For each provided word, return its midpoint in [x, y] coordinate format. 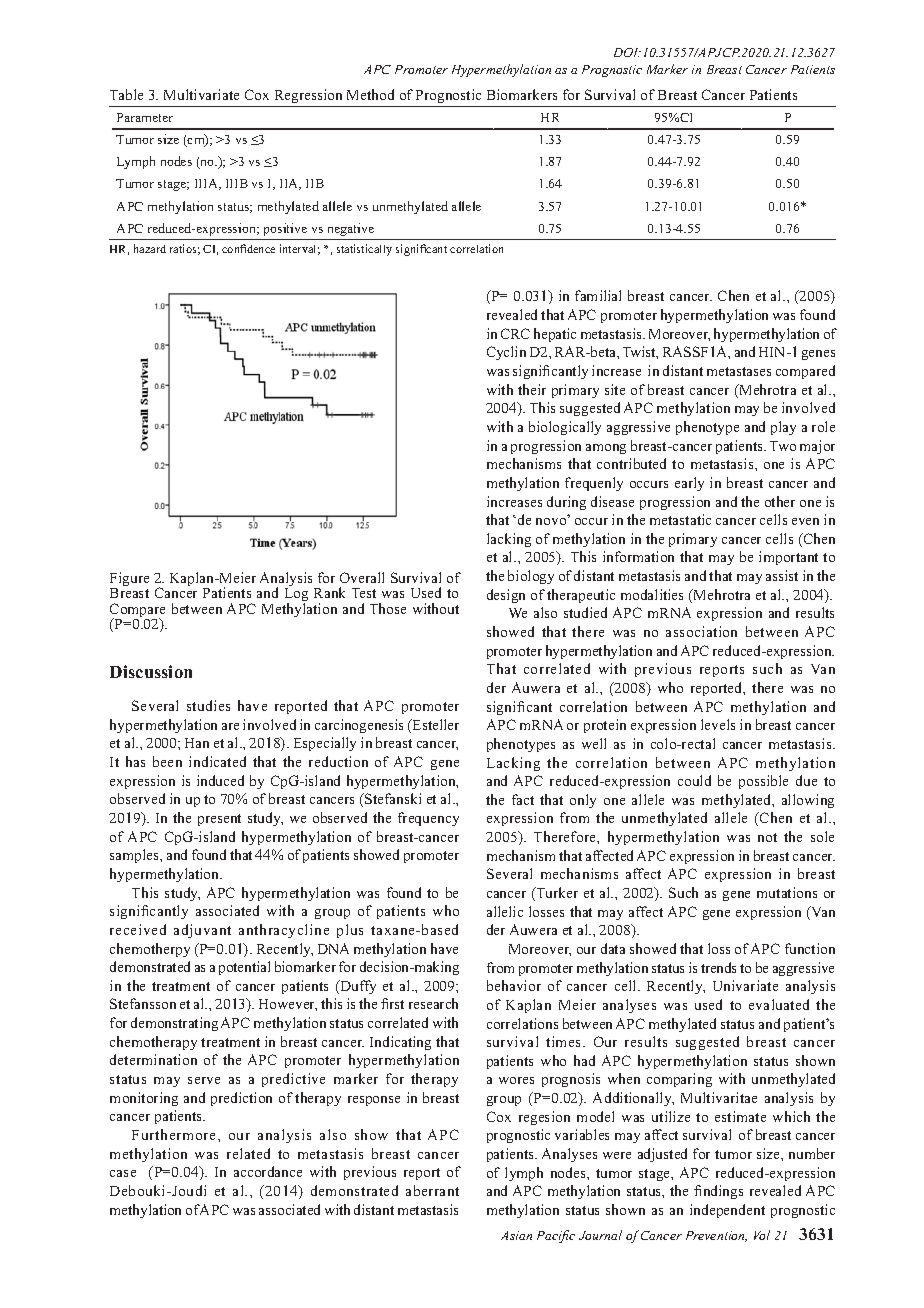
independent [727, 1211]
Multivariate [201, 94]
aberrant [432, 1190]
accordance [268, 1171]
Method [370, 94]
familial [598, 295]
